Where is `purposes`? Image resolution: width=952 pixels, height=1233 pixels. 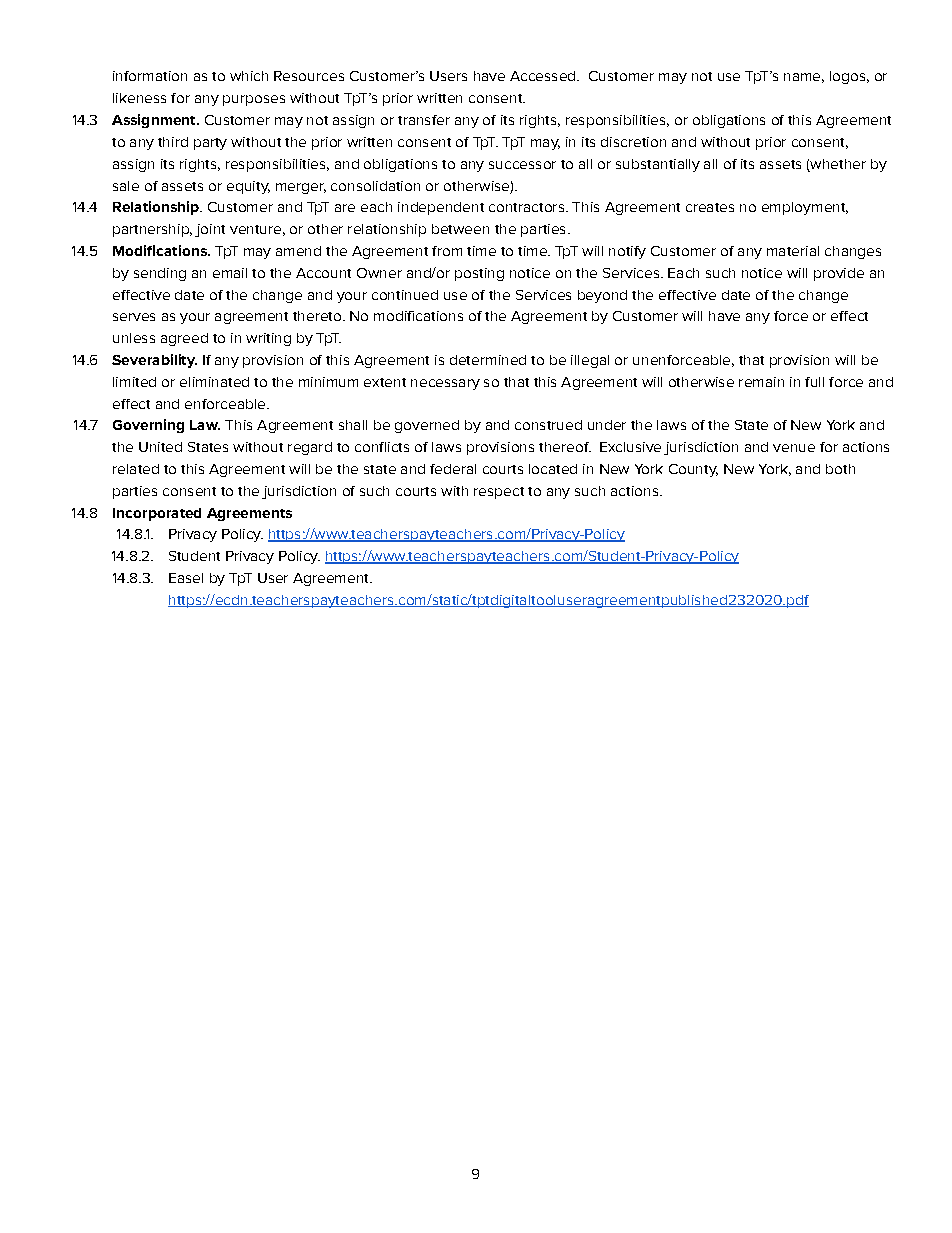
purposes is located at coordinates (254, 100).
